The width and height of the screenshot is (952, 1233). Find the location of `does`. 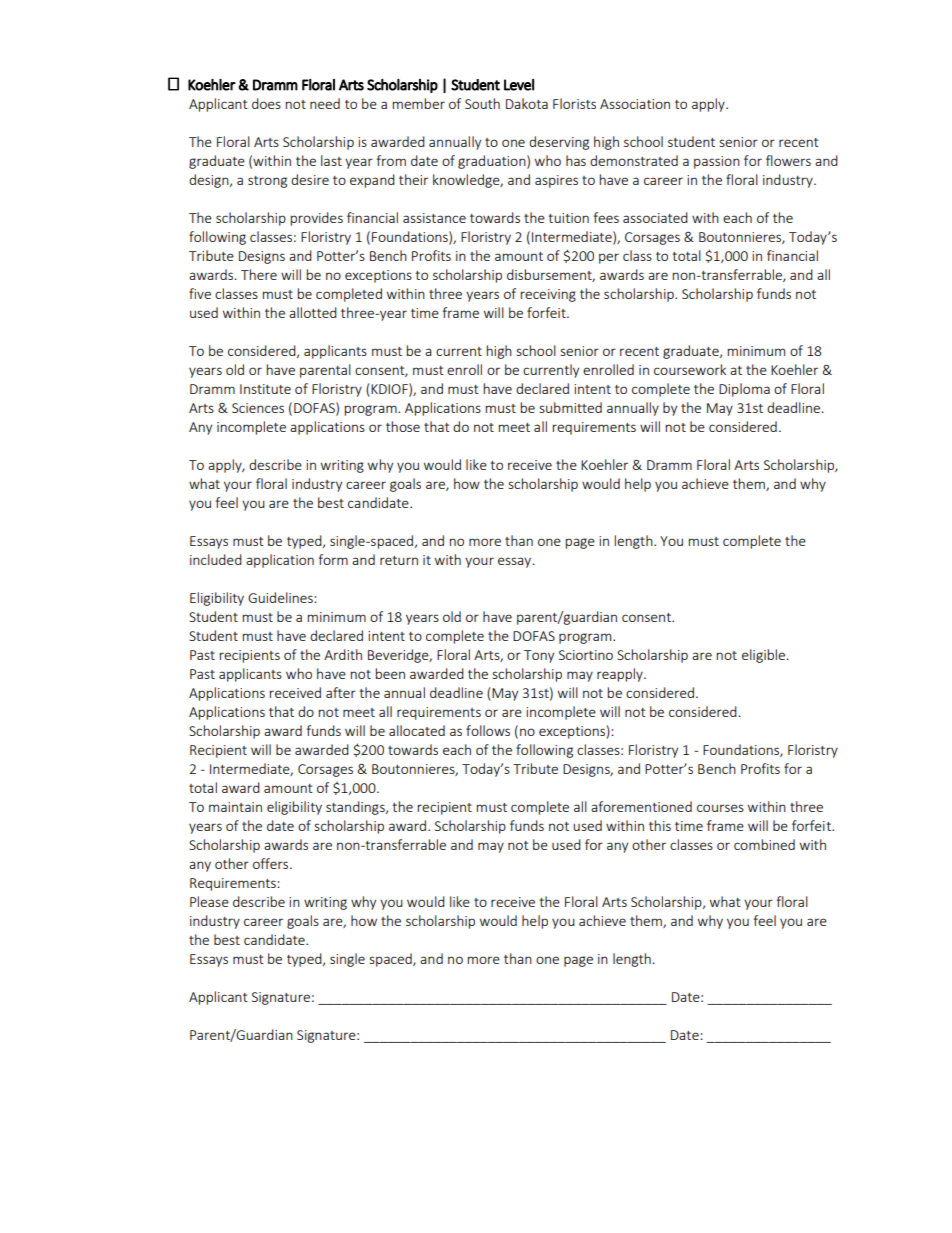

does is located at coordinates (266, 103).
